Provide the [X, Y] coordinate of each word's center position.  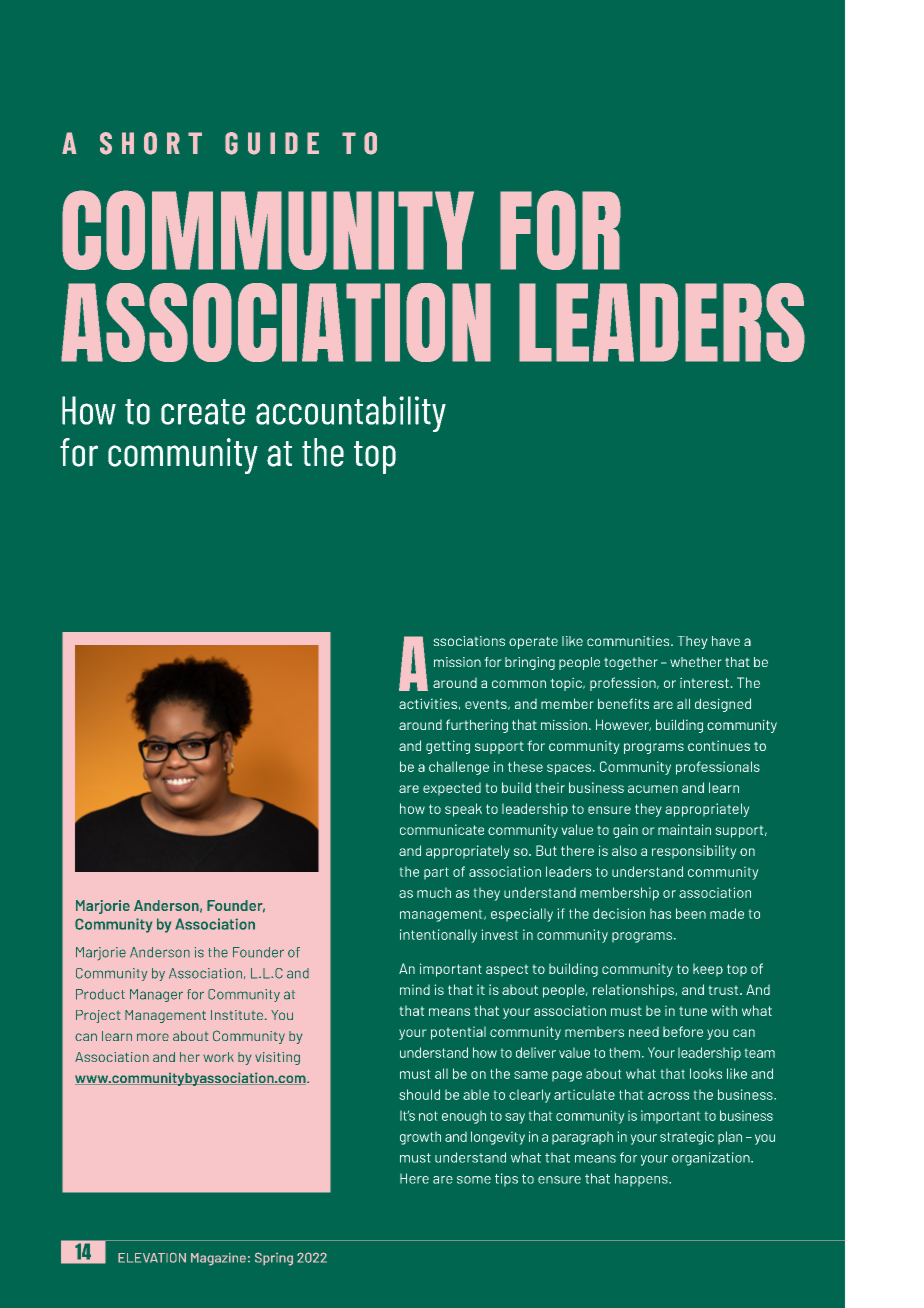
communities [629, 641]
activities [428, 703]
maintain [684, 829]
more [153, 1037]
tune [693, 1011]
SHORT [151, 143]
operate [533, 642]
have [726, 641]
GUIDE [272, 143]
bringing [530, 663]
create [203, 412]
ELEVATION [152, 1258]
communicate [442, 829]
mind [415, 989]
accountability [351, 414]
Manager [156, 995]
